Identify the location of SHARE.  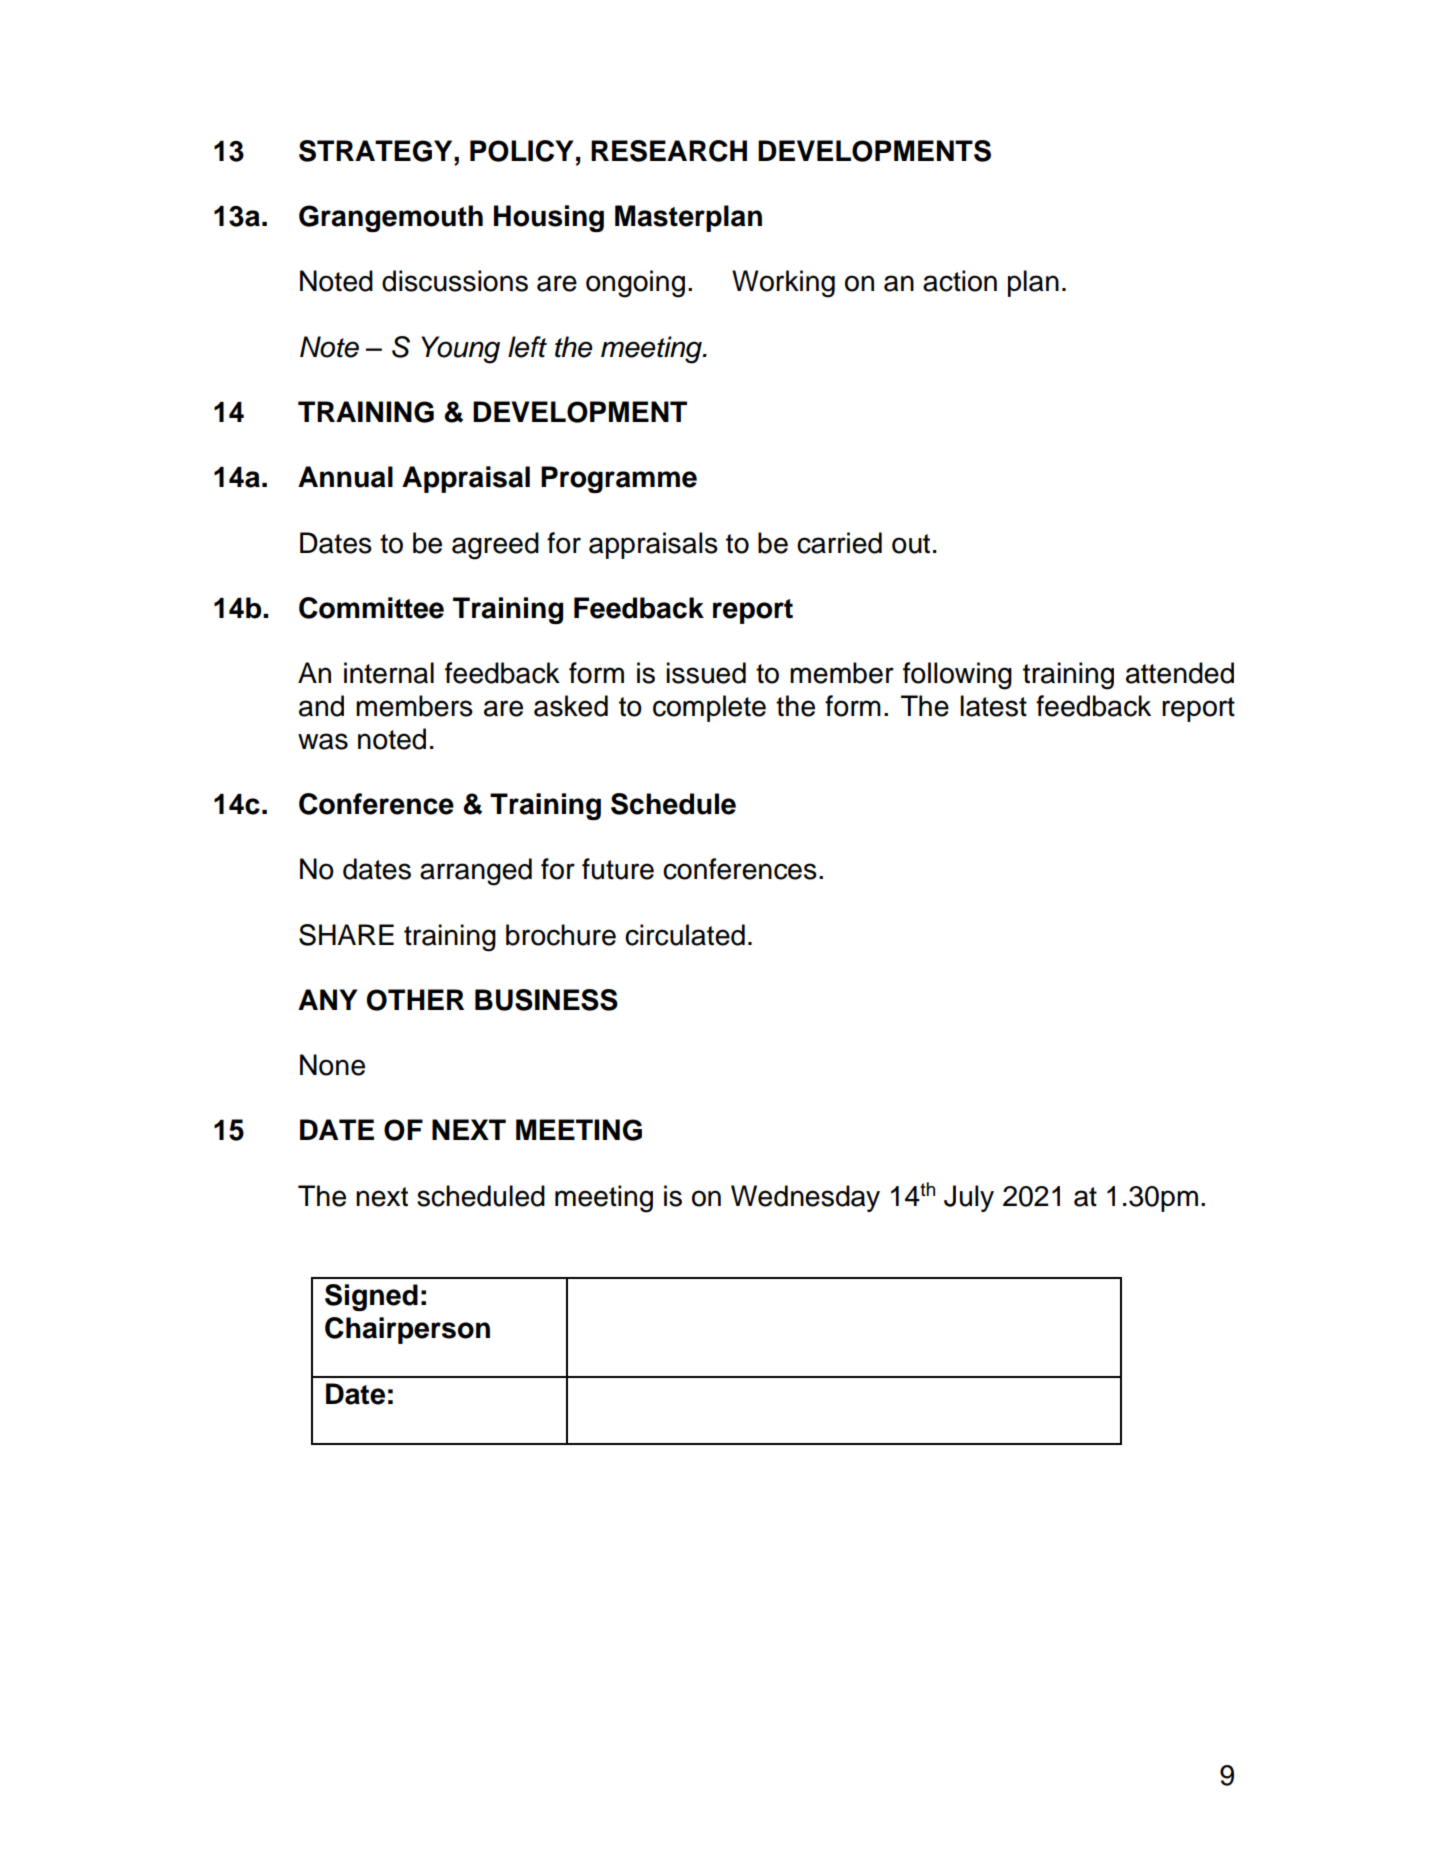
(346, 935).
